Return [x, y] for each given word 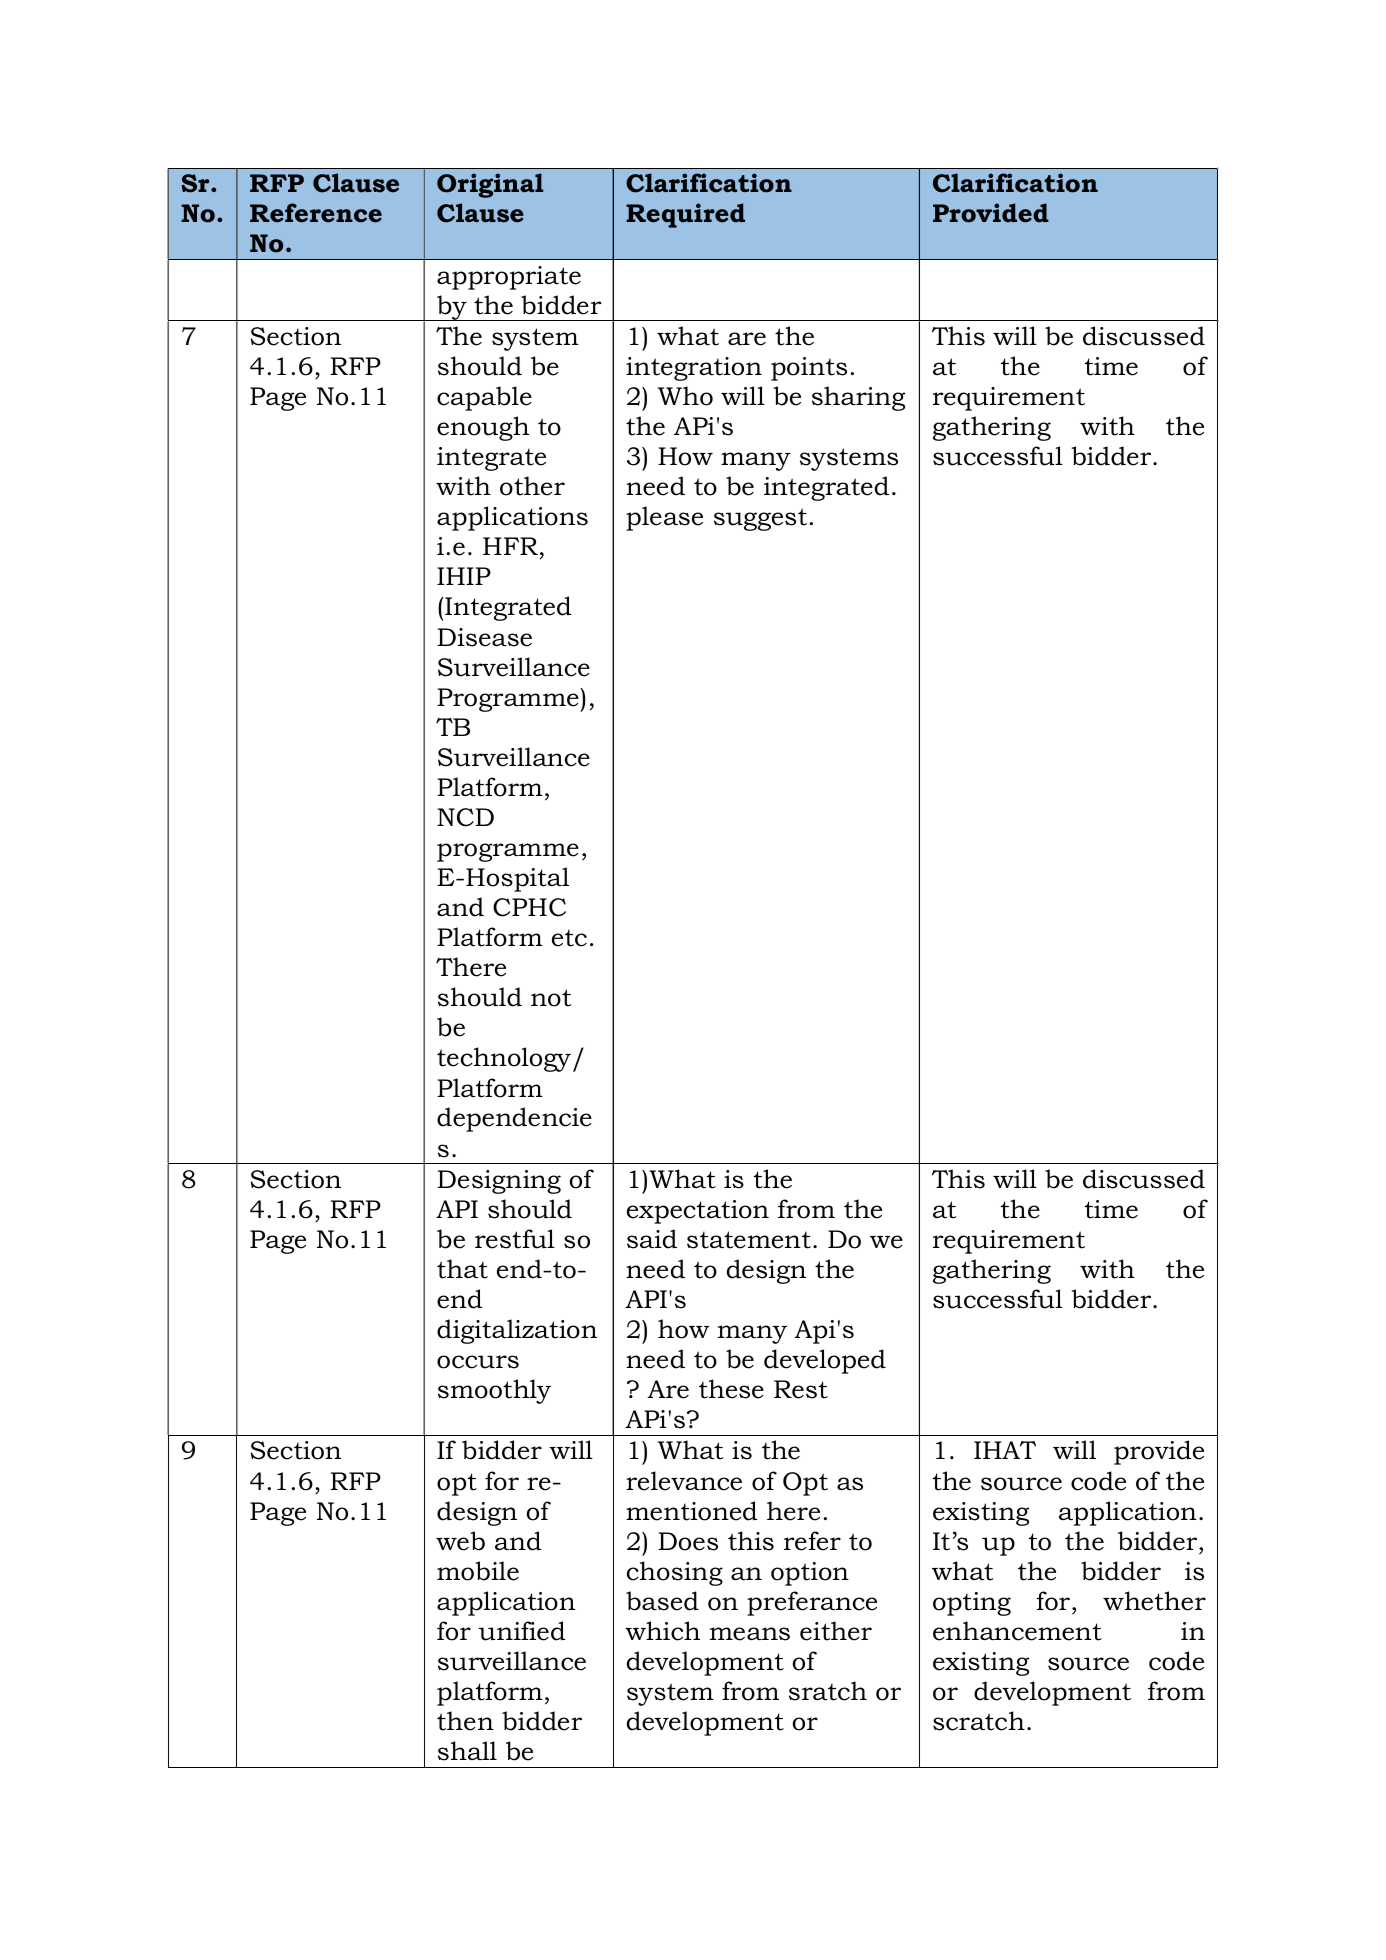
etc [569, 938]
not [551, 998]
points [809, 369]
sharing [858, 398]
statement [749, 1240]
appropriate [509, 278]
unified [522, 1631]
